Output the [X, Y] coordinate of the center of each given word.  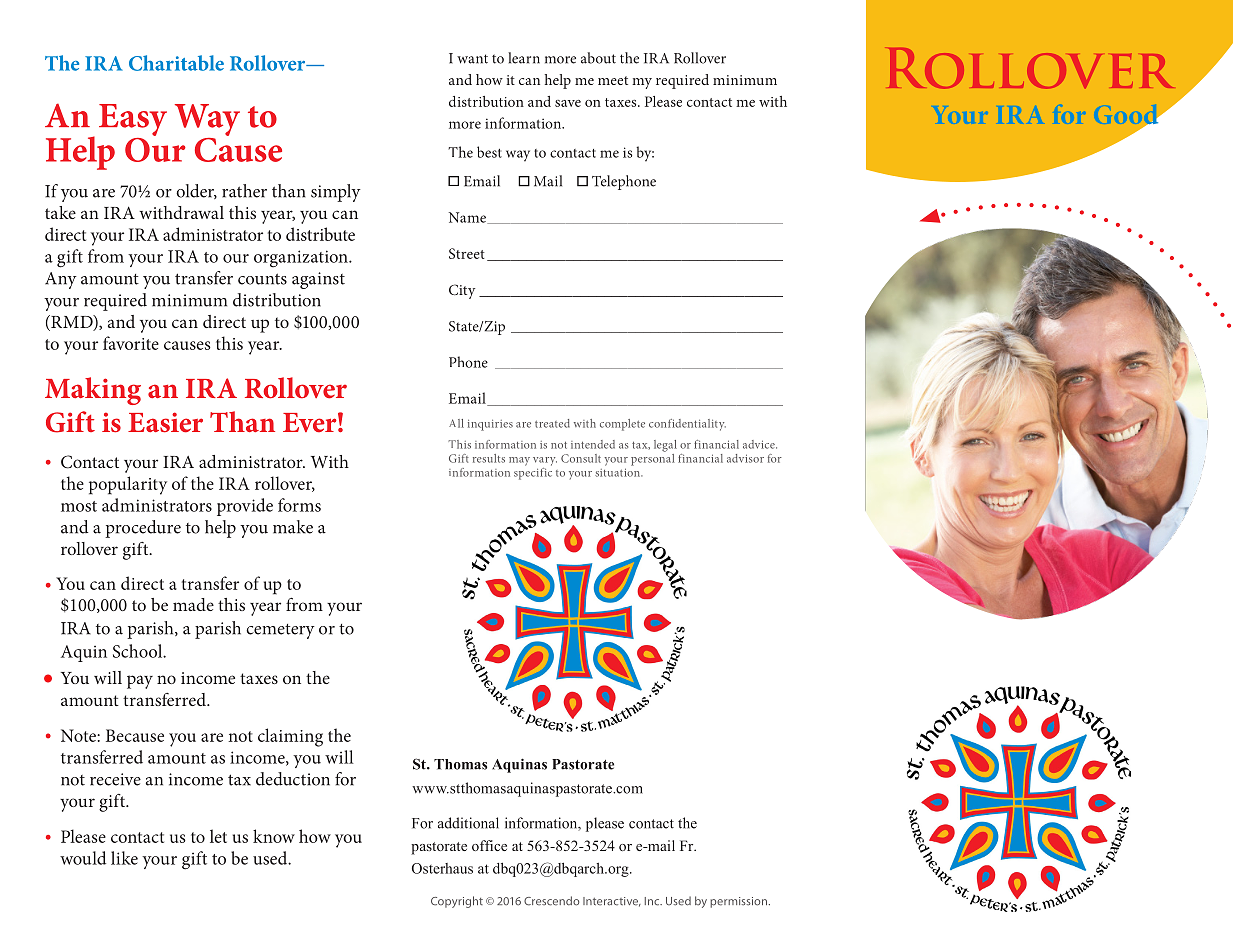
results [489, 458]
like [124, 858]
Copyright [457, 902]
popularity [128, 485]
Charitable [176, 63]
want [472, 59]
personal [652, 458]
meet [613, 80]
